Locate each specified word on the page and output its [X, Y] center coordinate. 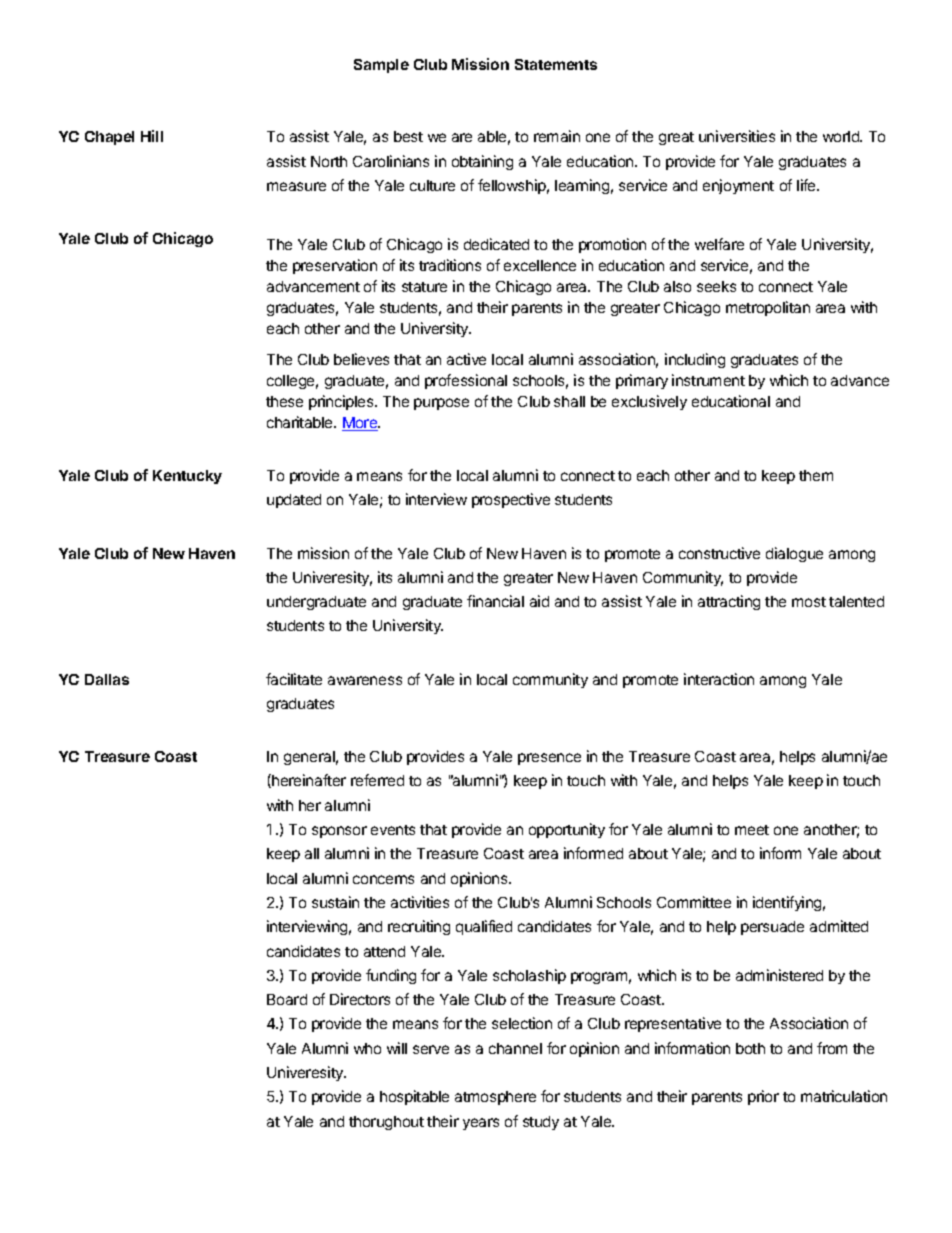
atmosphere [495, 1098]
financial [495, 601]
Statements [556, 64]
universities [737, 136]
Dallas [107, 679]
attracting [729, 602]
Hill [152, 136]
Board [287, 999]
